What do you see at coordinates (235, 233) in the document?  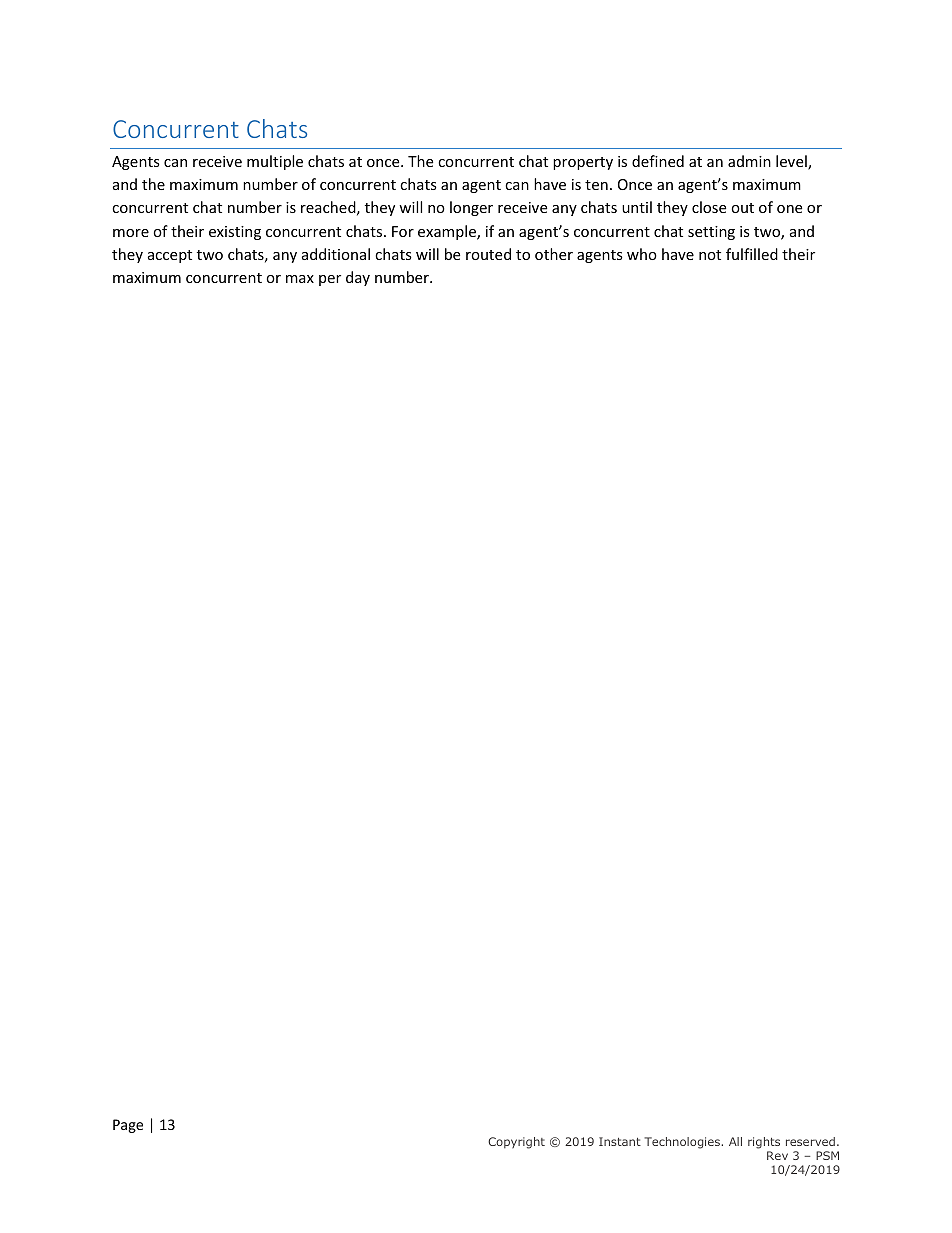 I see `existing` at bounding box center [235, 233].
